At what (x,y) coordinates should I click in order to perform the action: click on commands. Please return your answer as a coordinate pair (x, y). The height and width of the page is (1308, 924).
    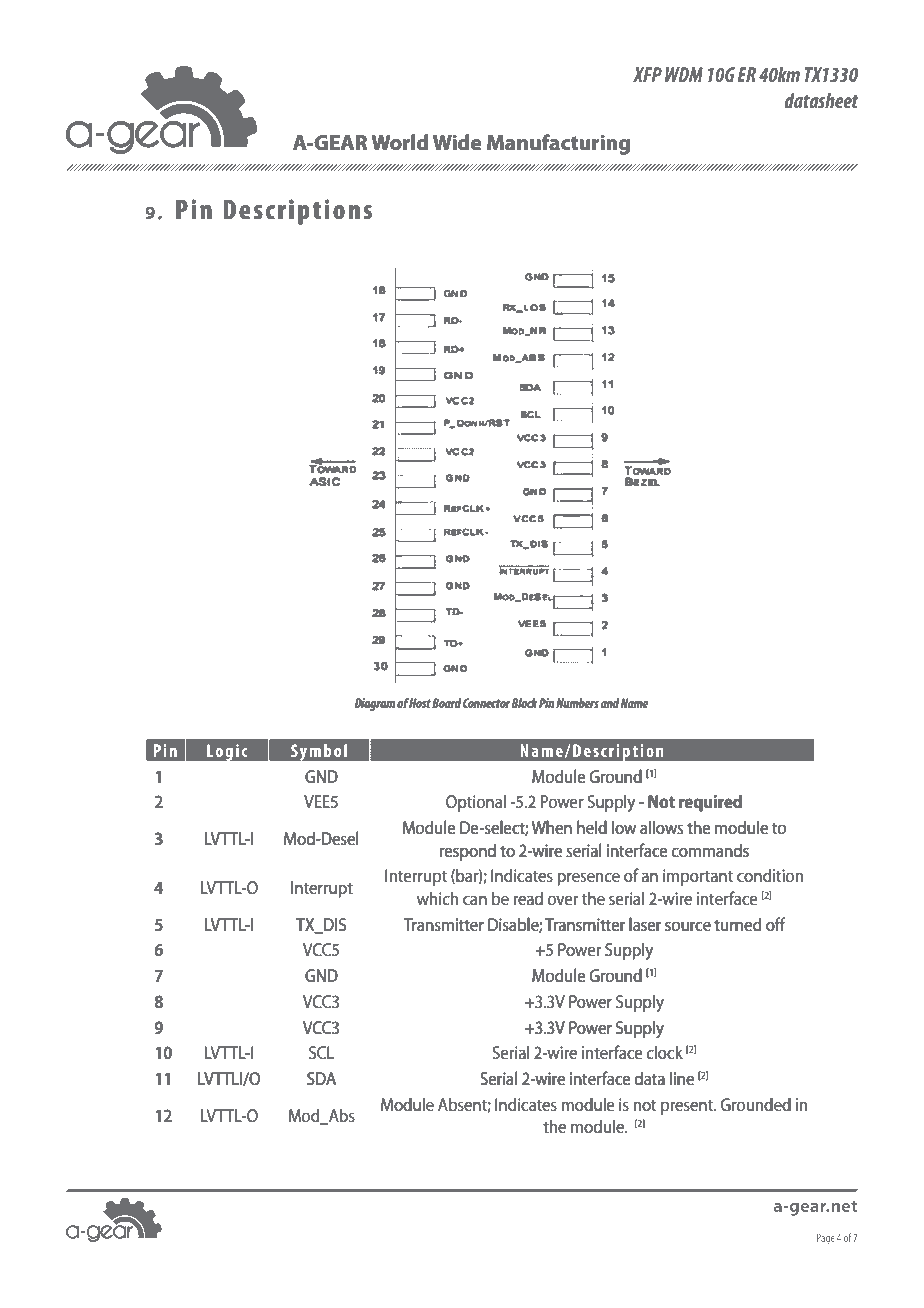
    Looking at the image, I should click on (710, 850).
